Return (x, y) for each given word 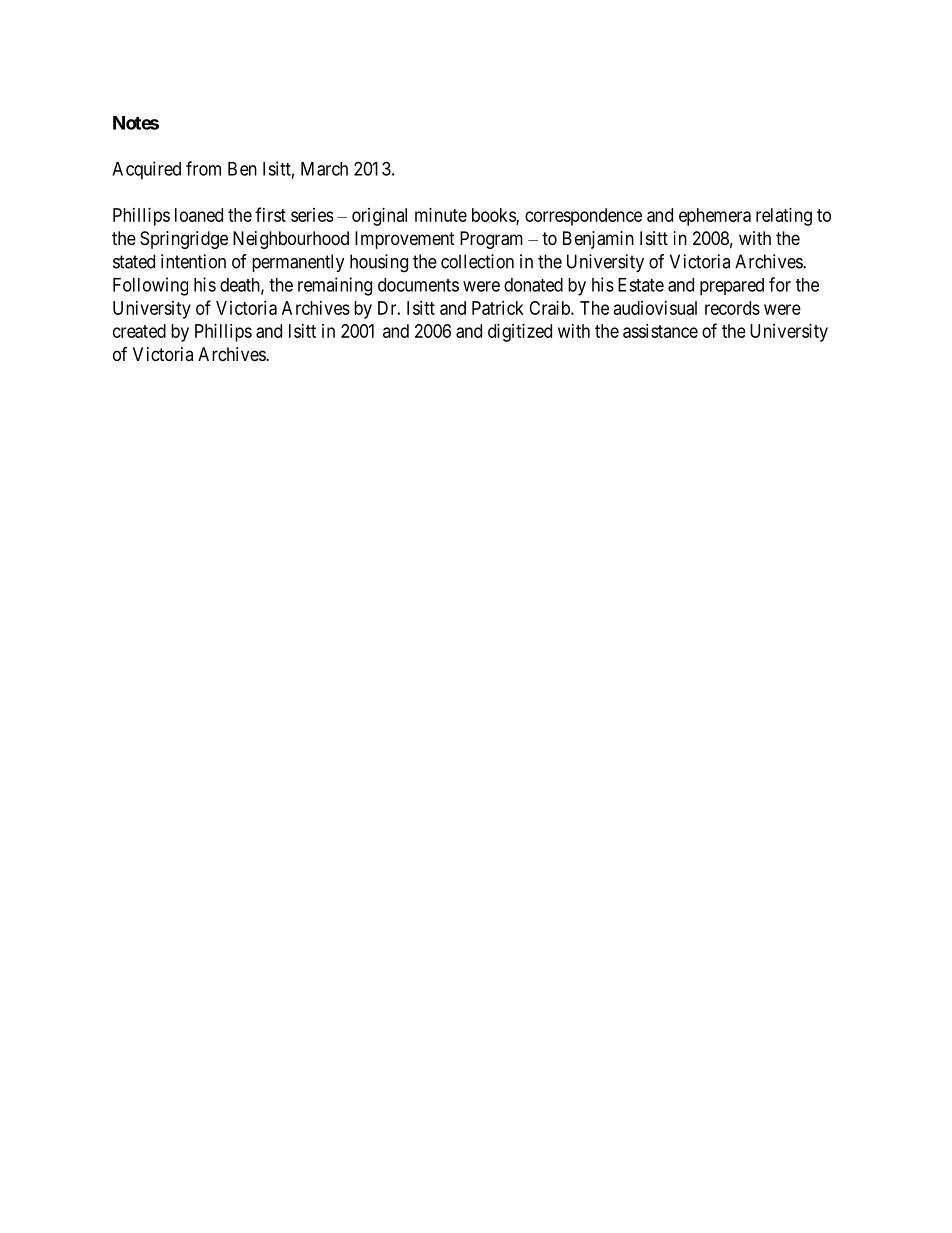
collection (477, 261)
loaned (199, 215)
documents (418, 285)
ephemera (715, 217)
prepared (732, 287)
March (324, 169)
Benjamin (598, 240)
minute (441, 215)
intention (193, 261)
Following (150, 286)
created (139, 331)
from (203, 168)
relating (784, 217)
